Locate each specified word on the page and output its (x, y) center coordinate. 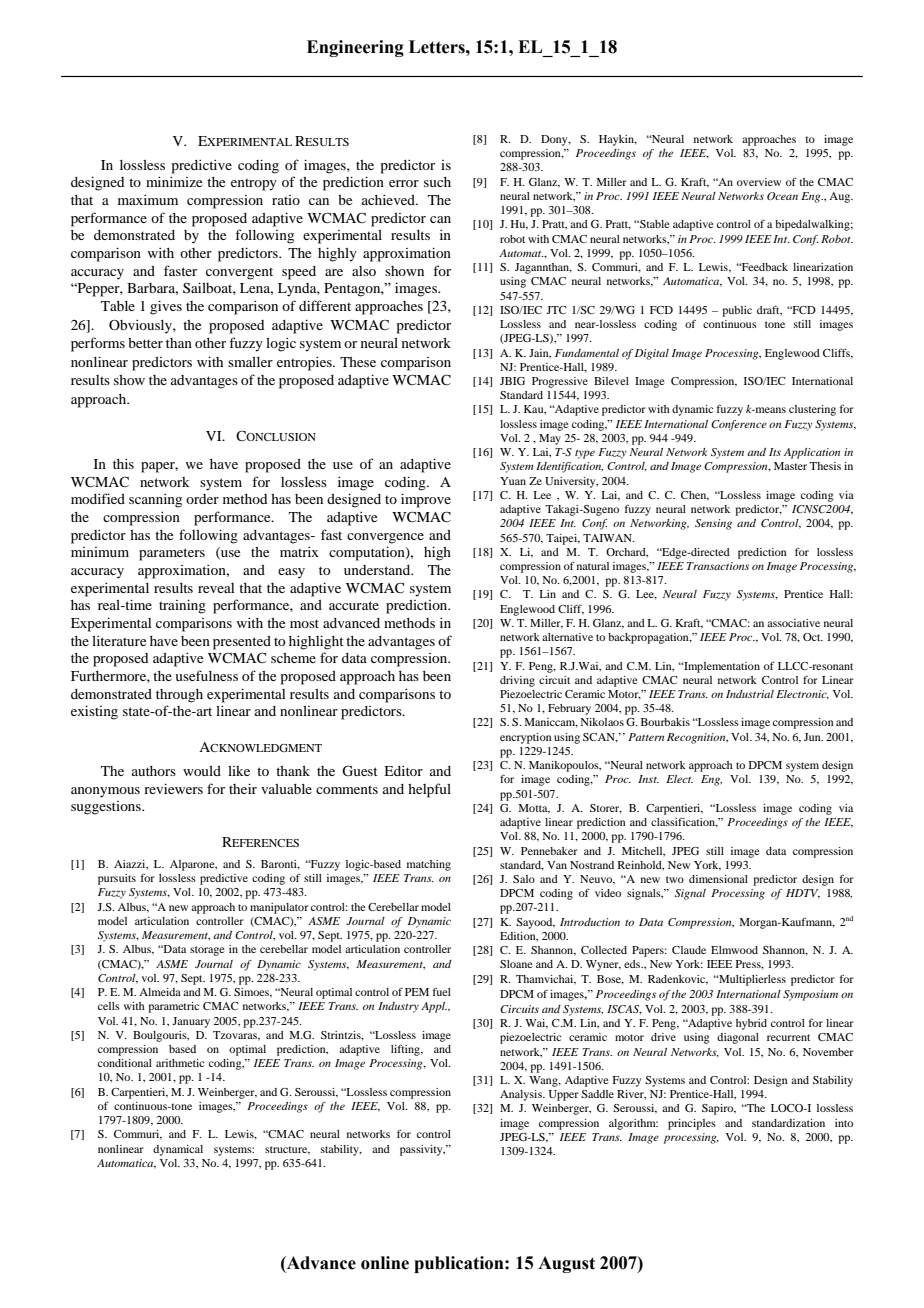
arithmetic (180, 1063)
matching (429, 865)
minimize (174, 182)
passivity (422, 1150)
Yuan (513, 481)
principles (692, 1124)
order (202, 499)
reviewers (173, 788)
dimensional (718, 879)
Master (790, 466)
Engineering (355, 48)
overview (759, 182)
